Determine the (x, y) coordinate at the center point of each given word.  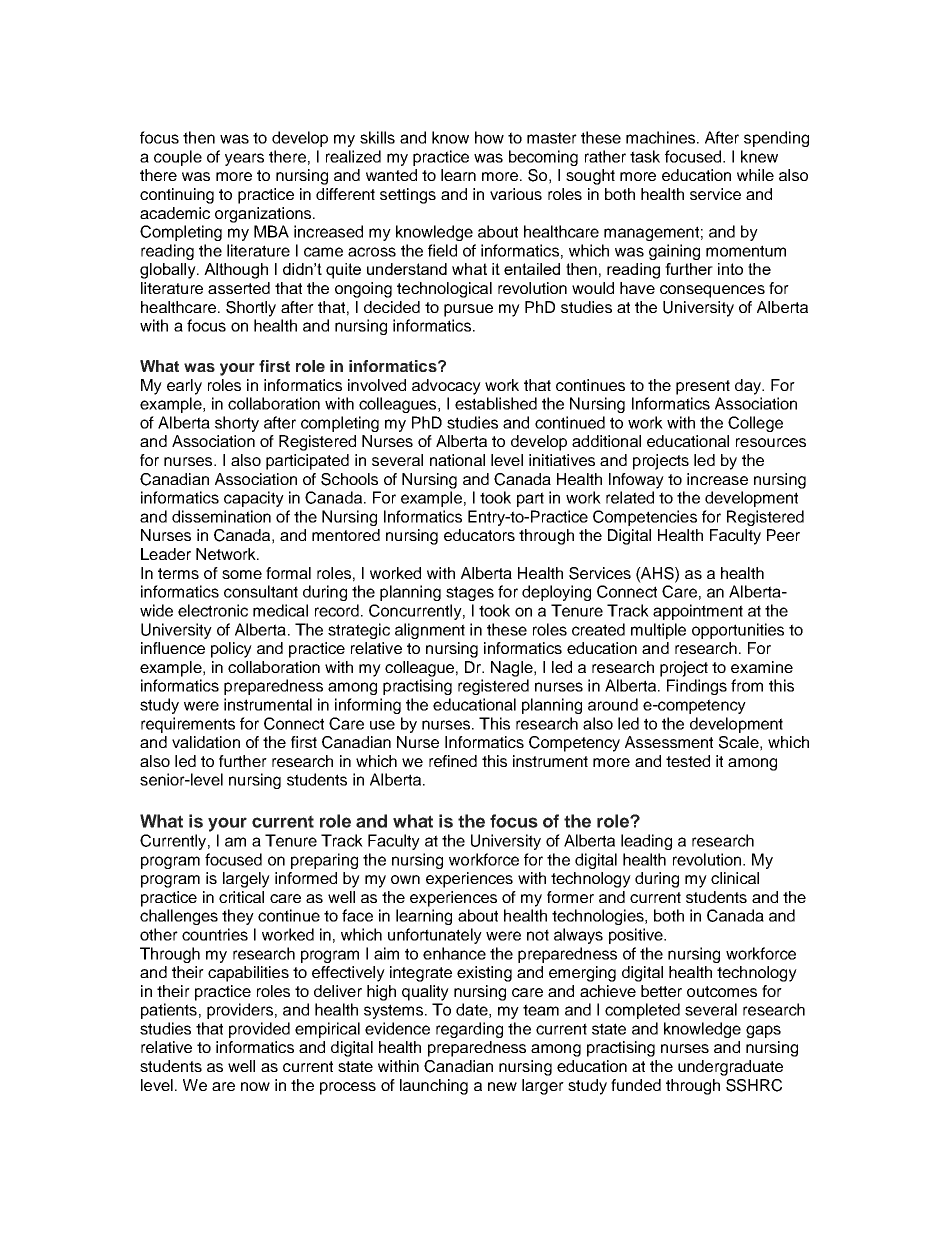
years (244, 159)
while (755, 175)
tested (688, 761)
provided (259, 1030)
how (489, 137)
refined (453, 761)
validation (206, 742)
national (457, 460)
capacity (254, 499)
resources (771, 442)
